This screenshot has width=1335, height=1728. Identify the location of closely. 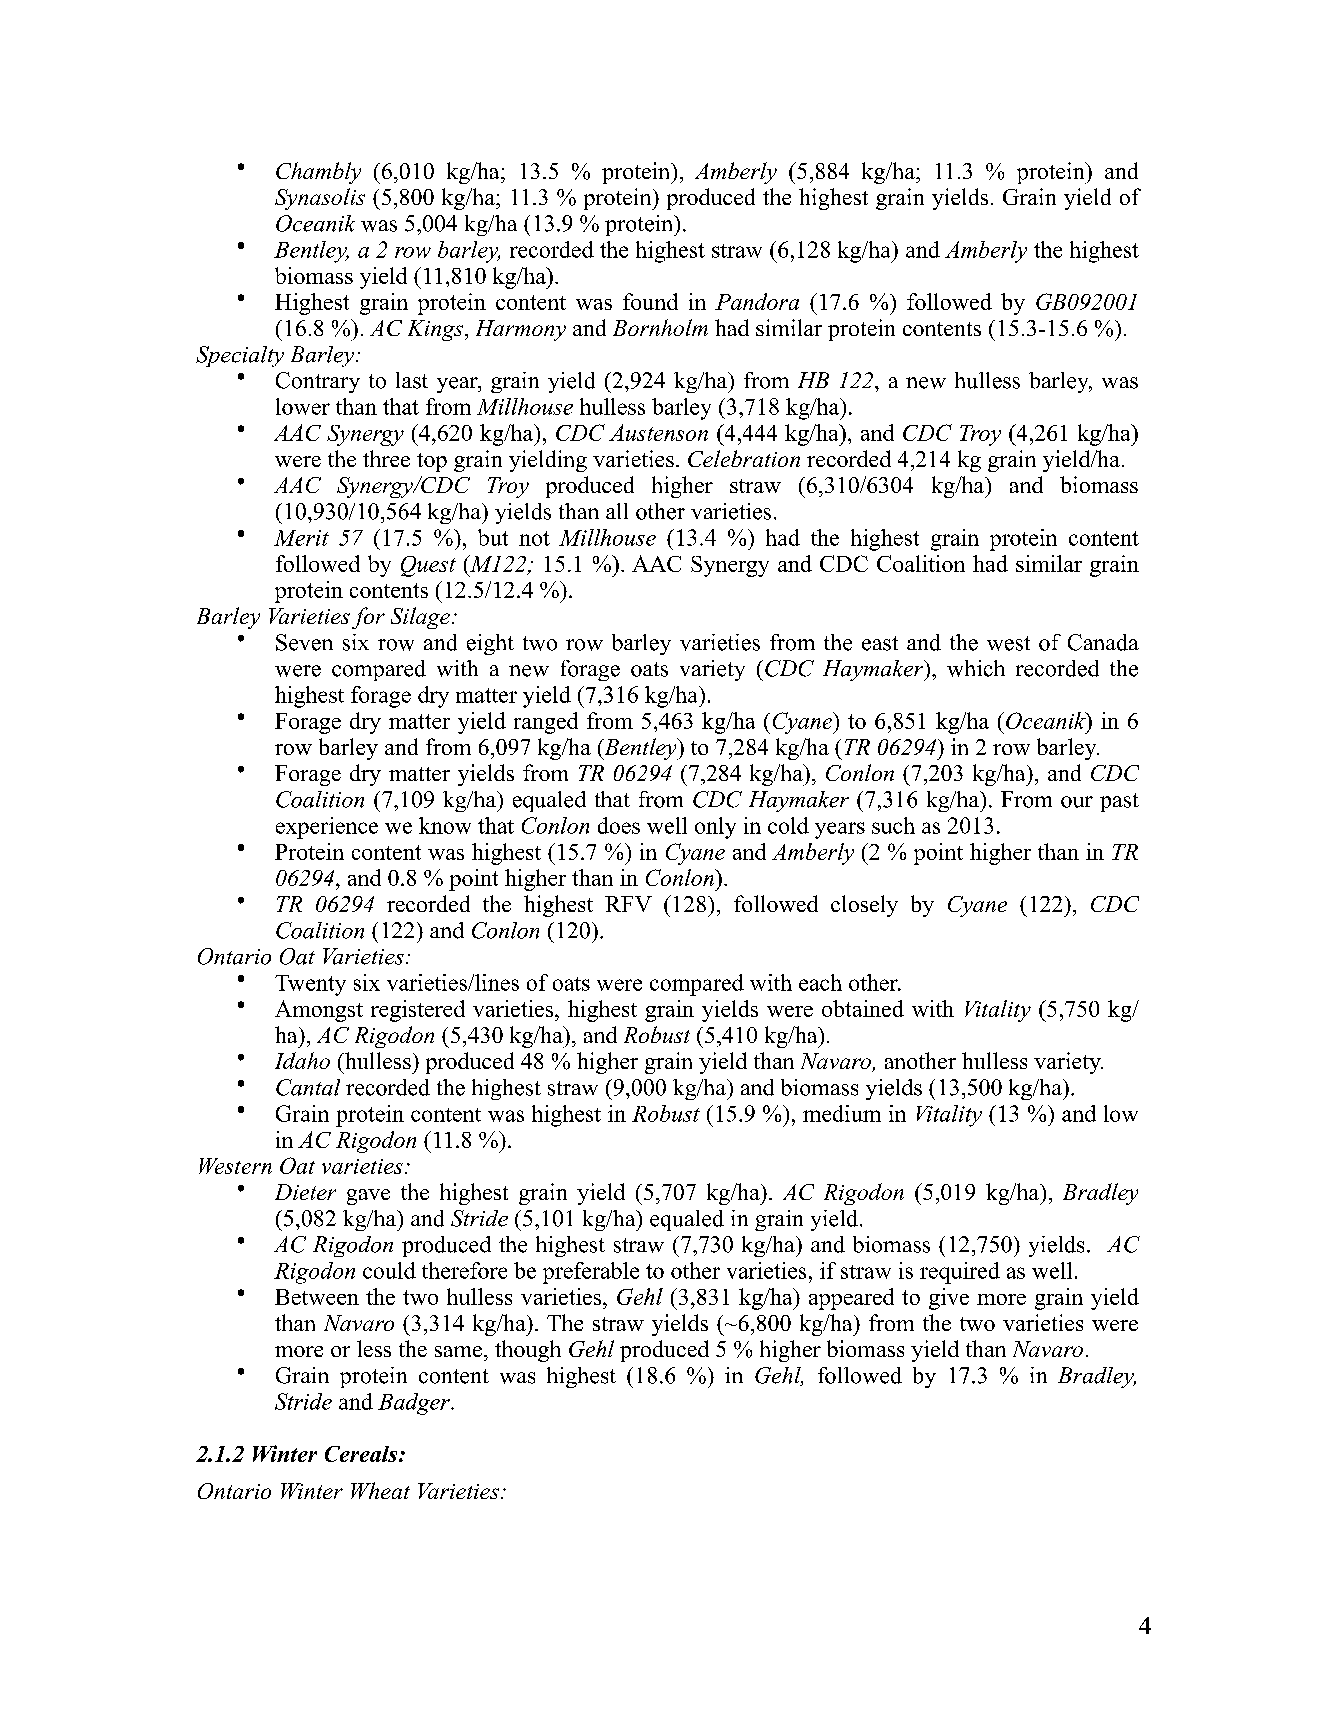
(864, 906).
